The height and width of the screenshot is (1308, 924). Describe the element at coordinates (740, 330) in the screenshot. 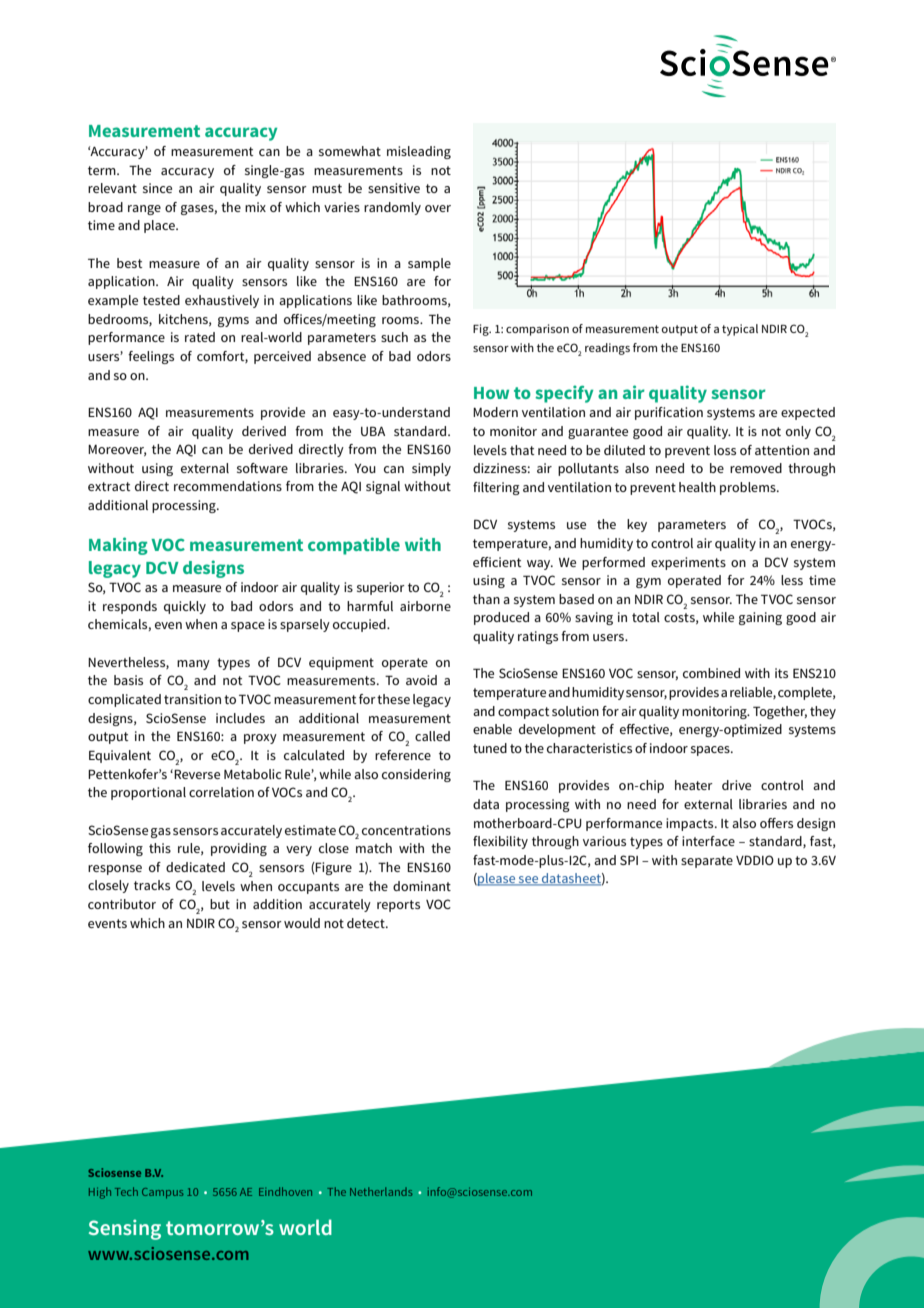

I see `typical` at that location.
